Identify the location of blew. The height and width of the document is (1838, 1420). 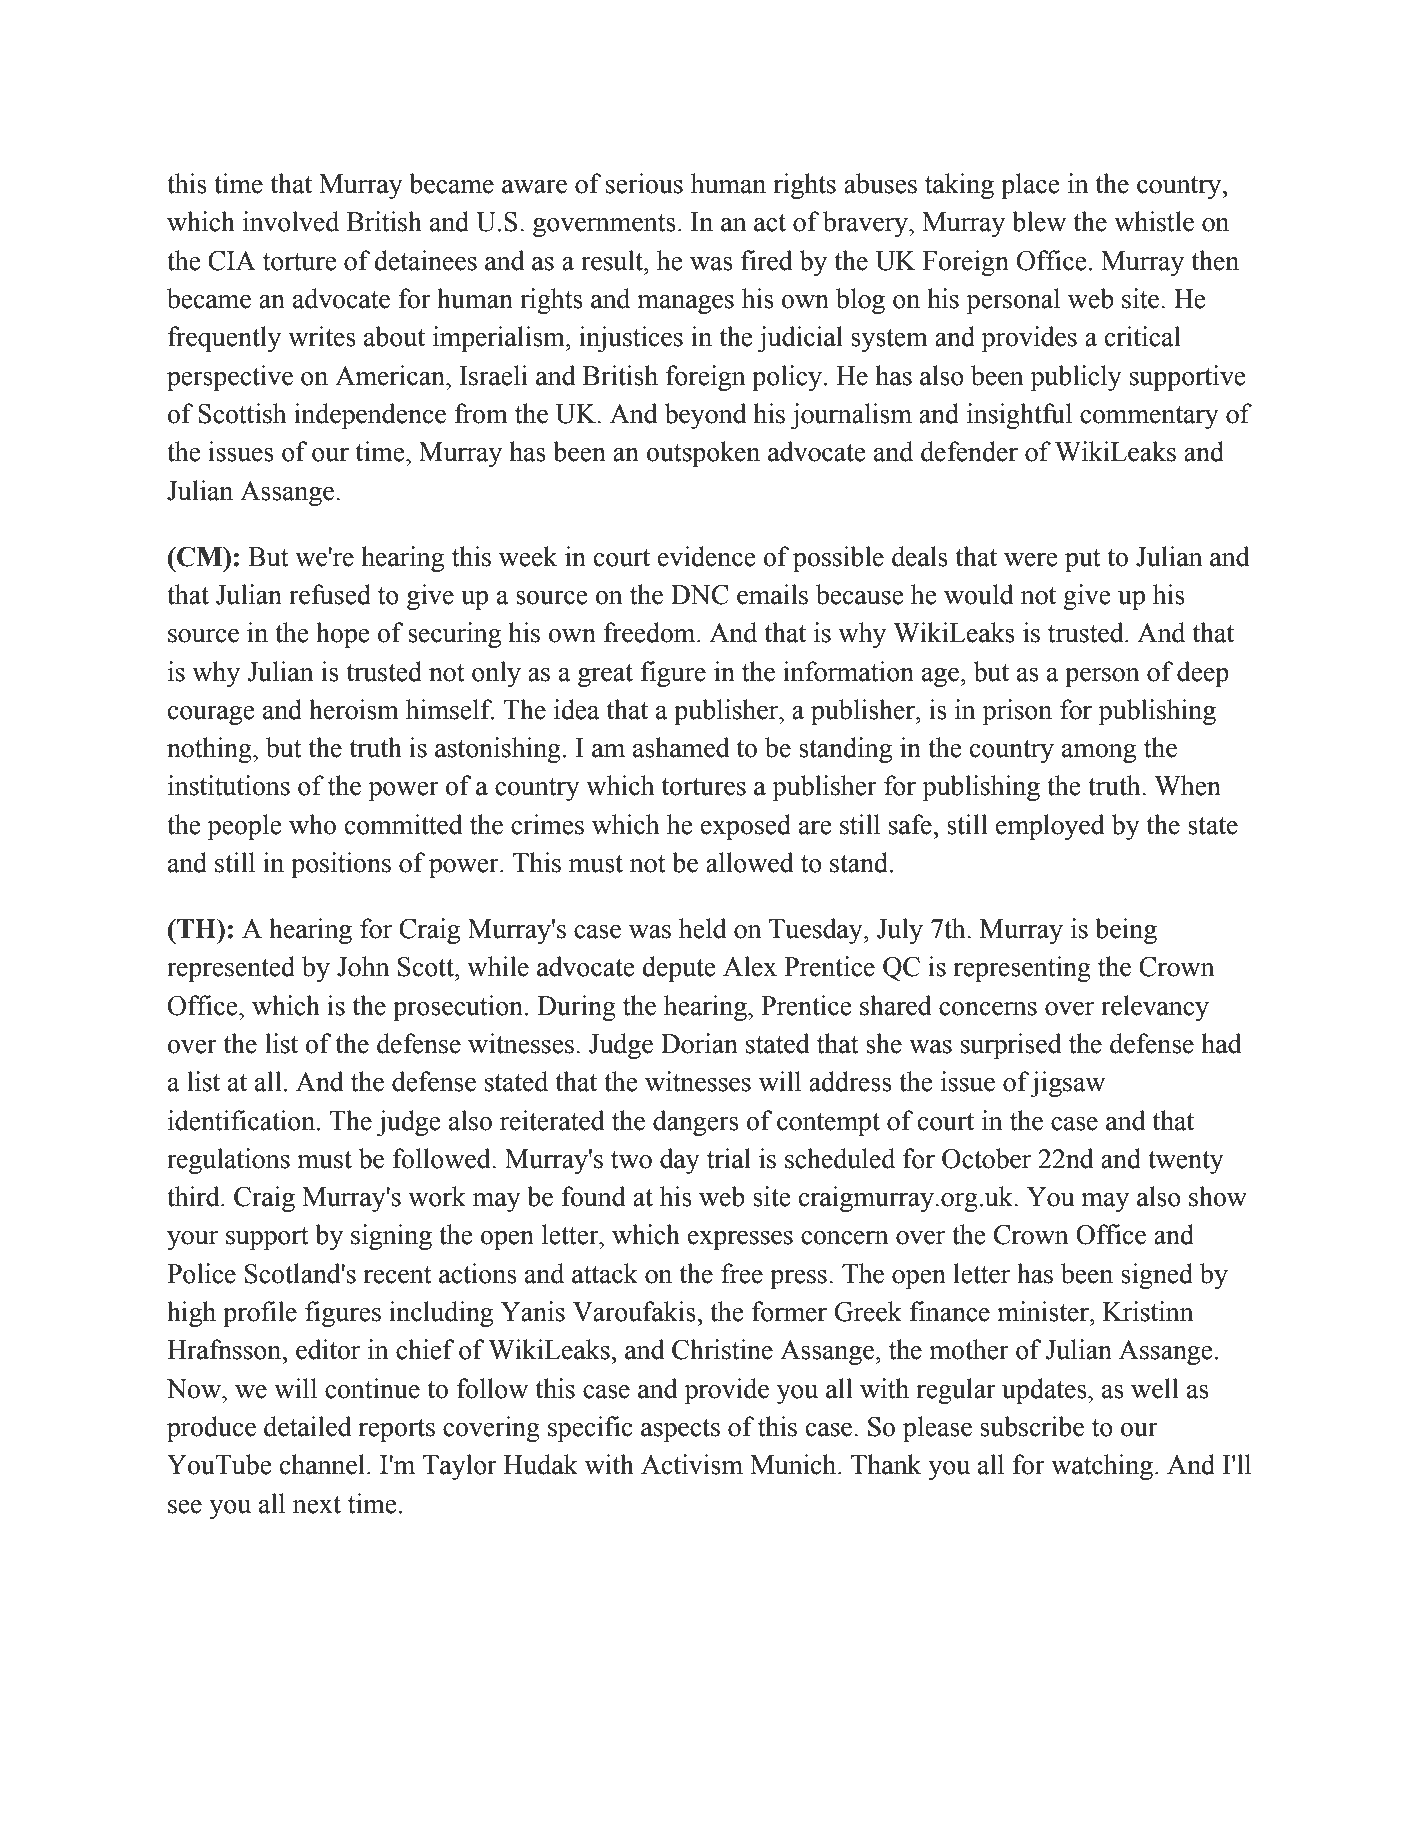
(1039, 221).
